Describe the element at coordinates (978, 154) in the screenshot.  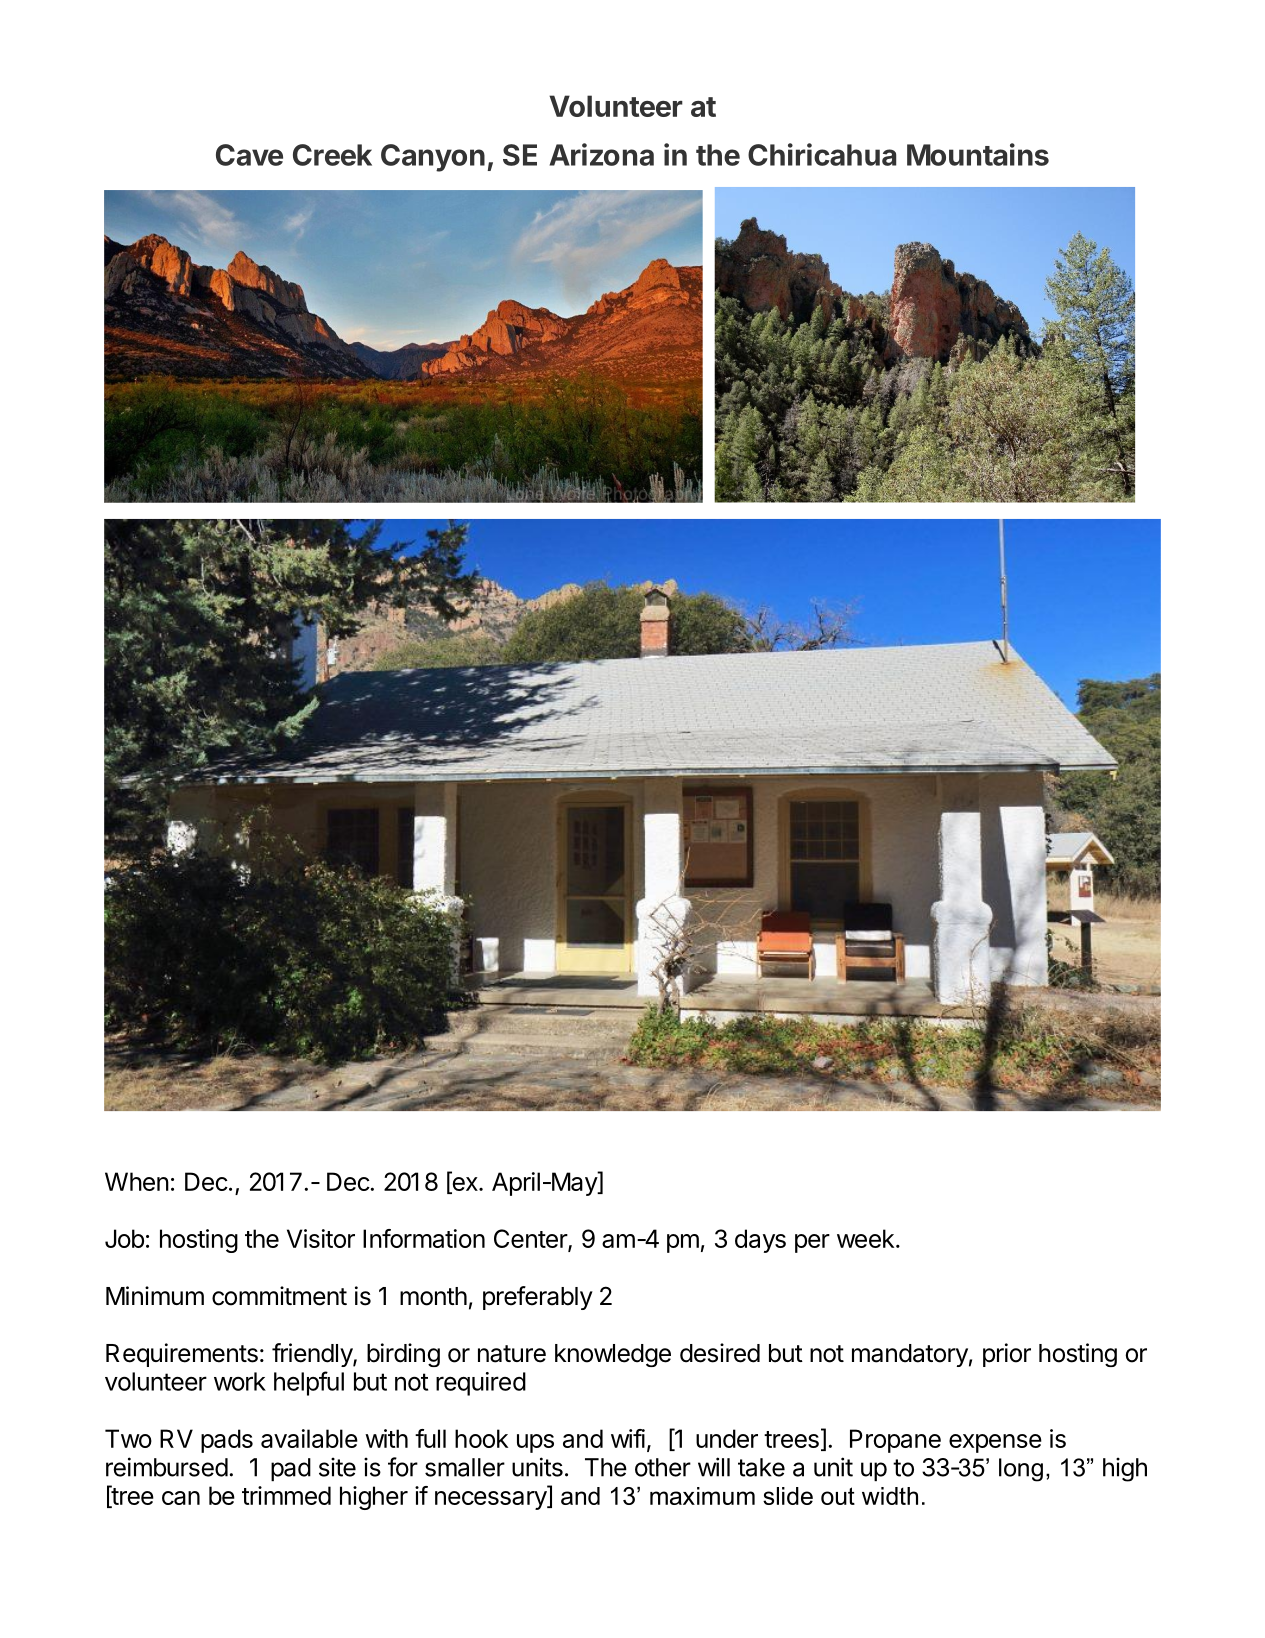
I see `Mountains` at that location.
